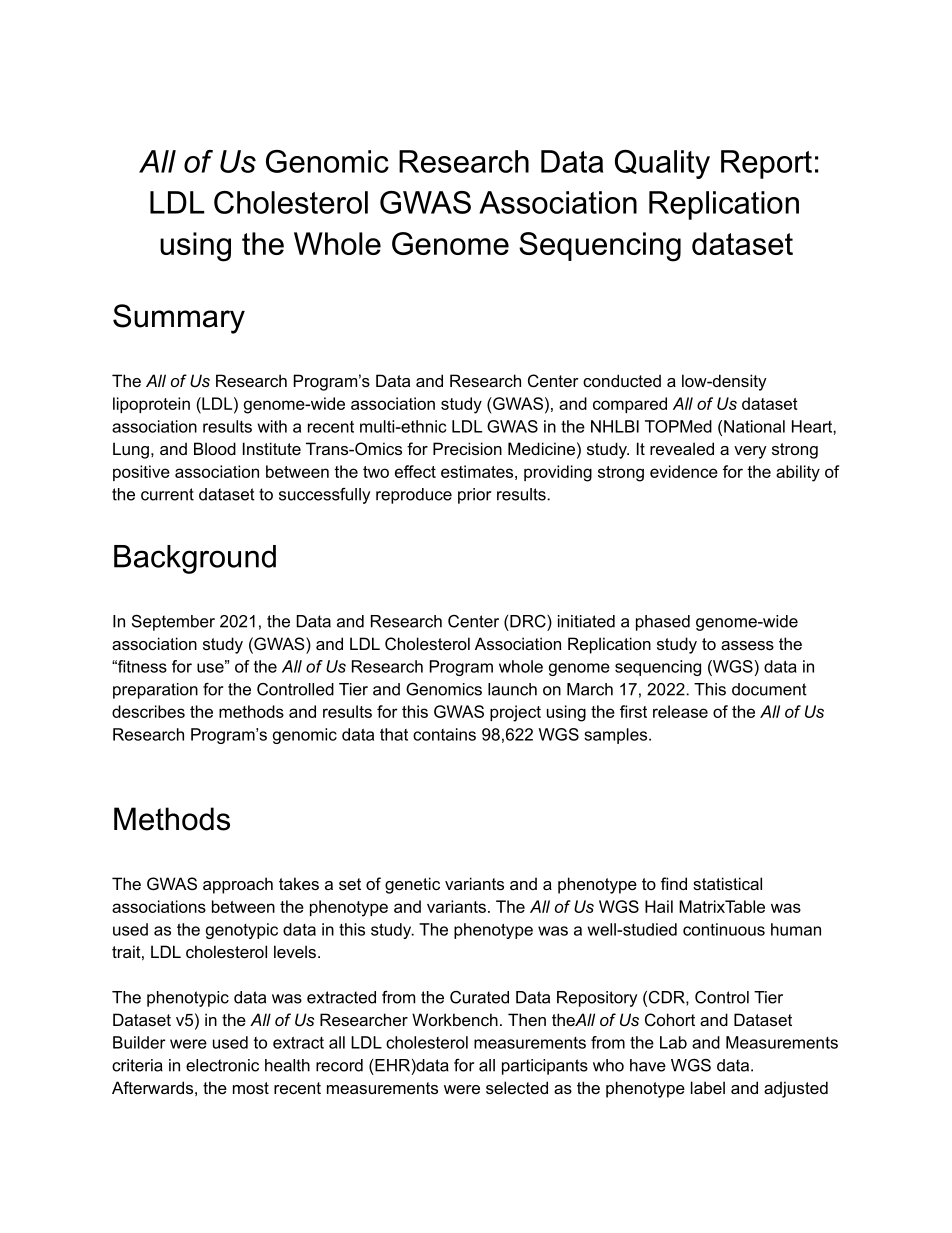 The image size is (952, 1233). What do you see at coordinates (529, 621) in the screenshot?
I see `DRC` at bounding box center [529, 621].
